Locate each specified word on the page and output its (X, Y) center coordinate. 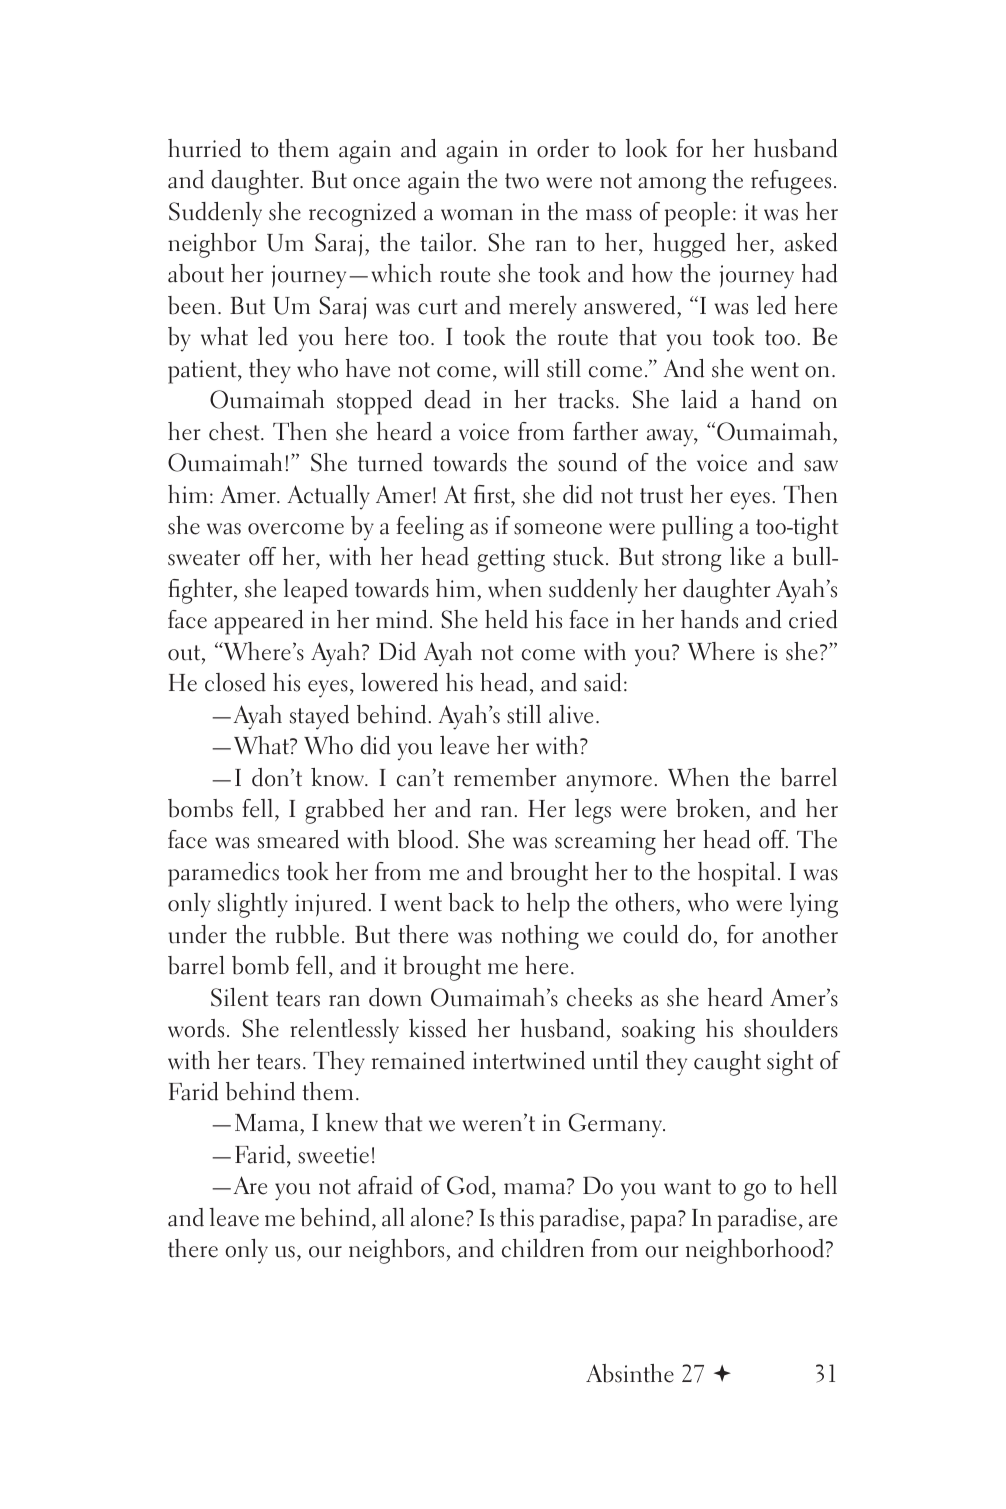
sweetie (333, 1155)
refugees (791, 182)
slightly (253, 905)
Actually (328, 497)
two (522, 181)
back (471, 902)
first (493, 494)
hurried (204, 148)
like (747, 556)
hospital (736, 874)
